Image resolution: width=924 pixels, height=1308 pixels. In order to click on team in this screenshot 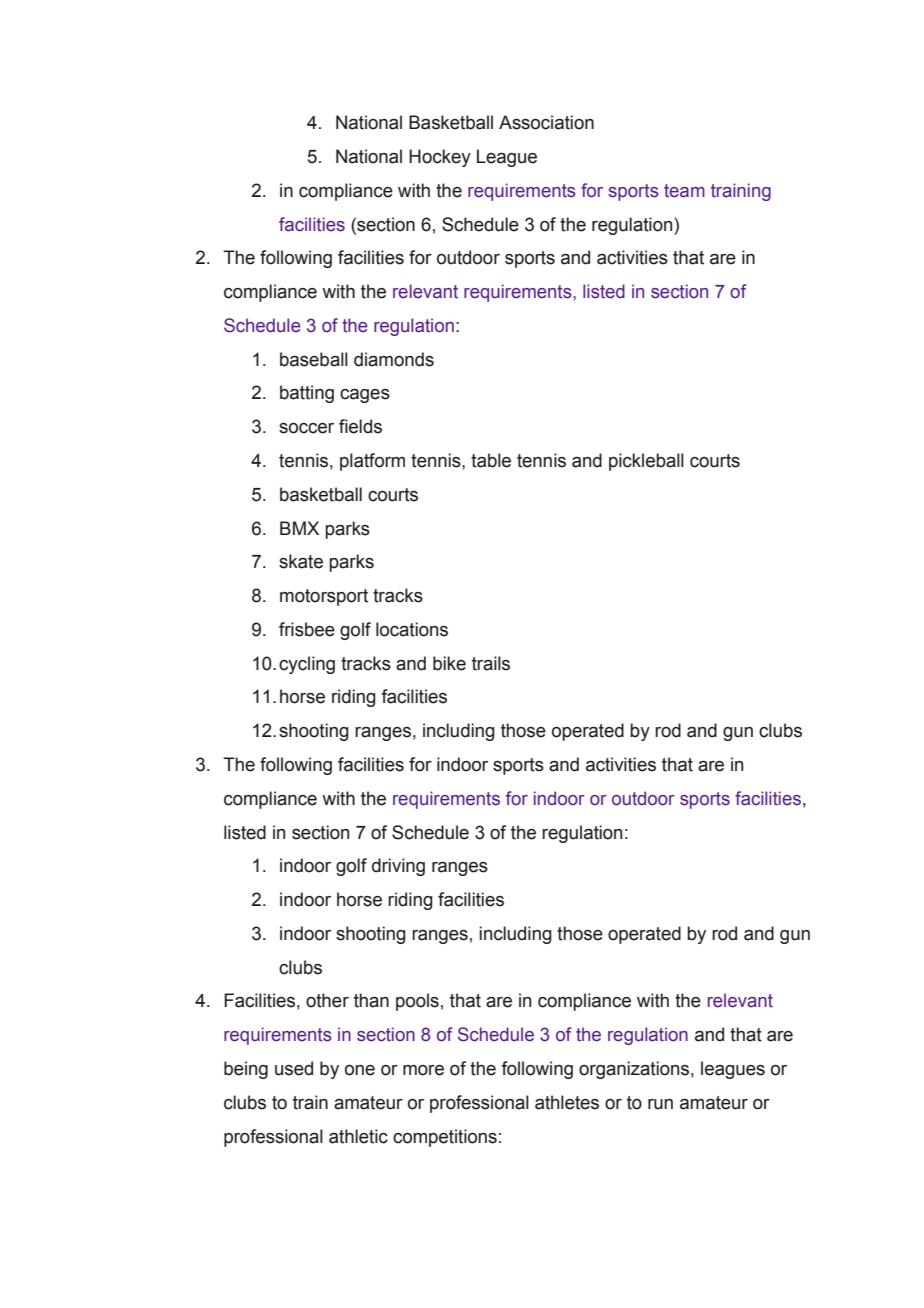, I will do `click(684, 191)`.
